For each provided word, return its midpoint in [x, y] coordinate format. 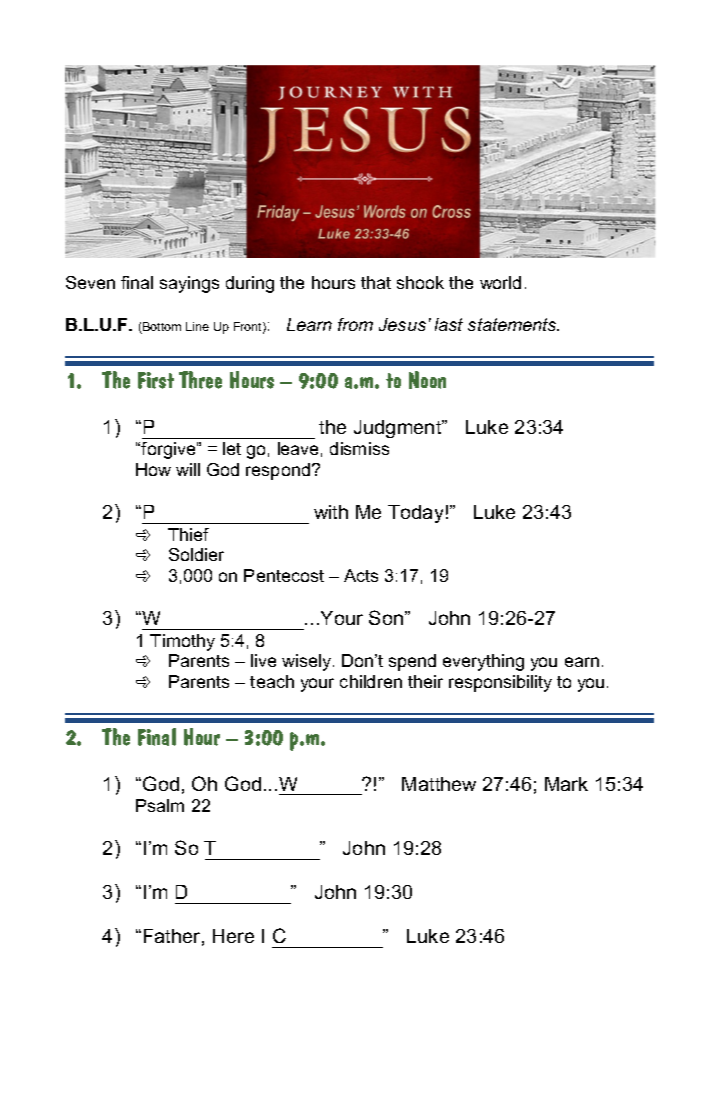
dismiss [359, 448]
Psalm [160, 805]
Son [386, 617]
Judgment [399, 429]
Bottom [161, 328]
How [153, 469]
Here [233, 936]
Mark [566, 784]
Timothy [182, 642]
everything [483, 662]
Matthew [439, 784]
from [355, 324]
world [500, 282]
